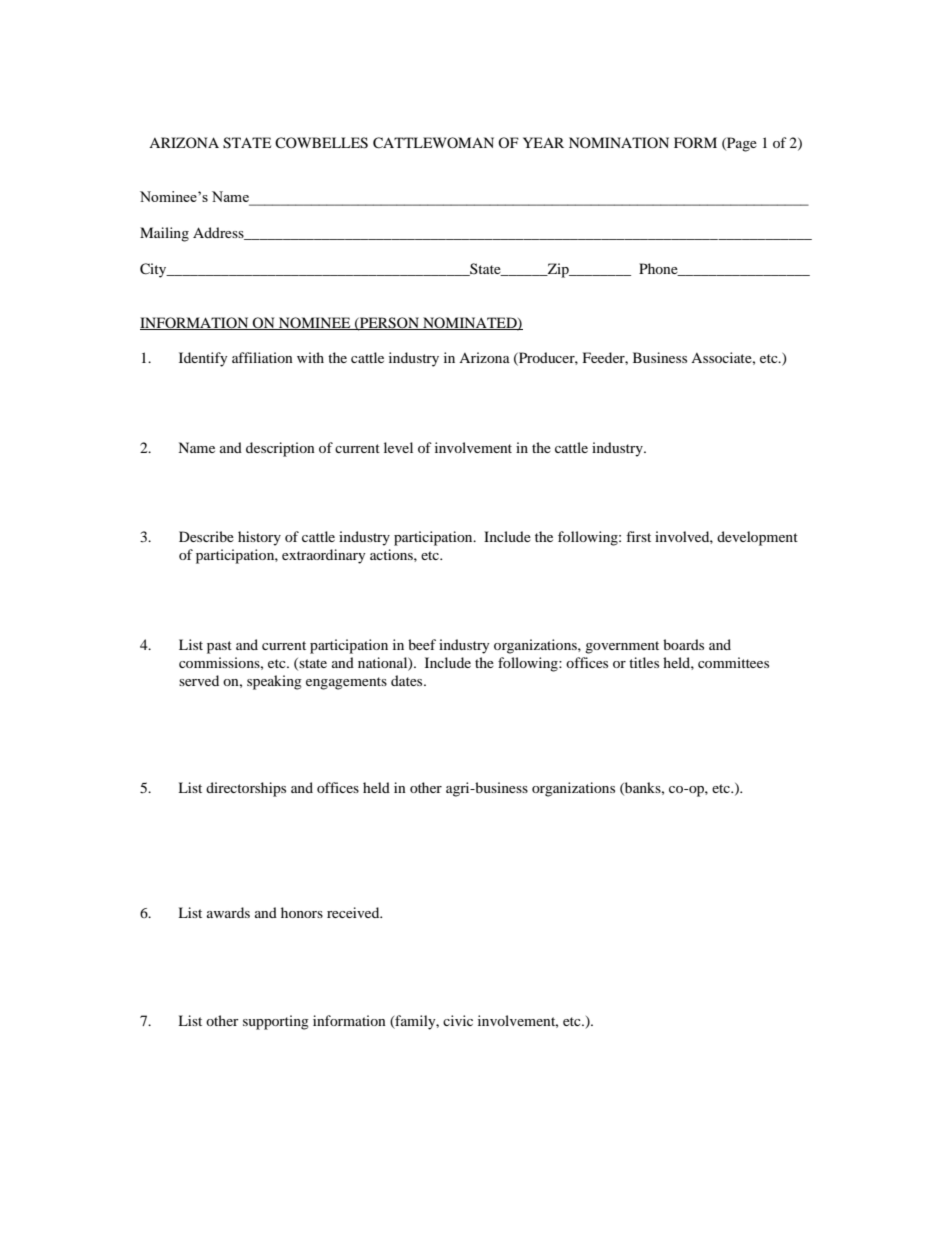 This image has width=952, height=1233. Describe the element at coordinates (619, 142) in the image. I see `NOMINATION` at that location.
